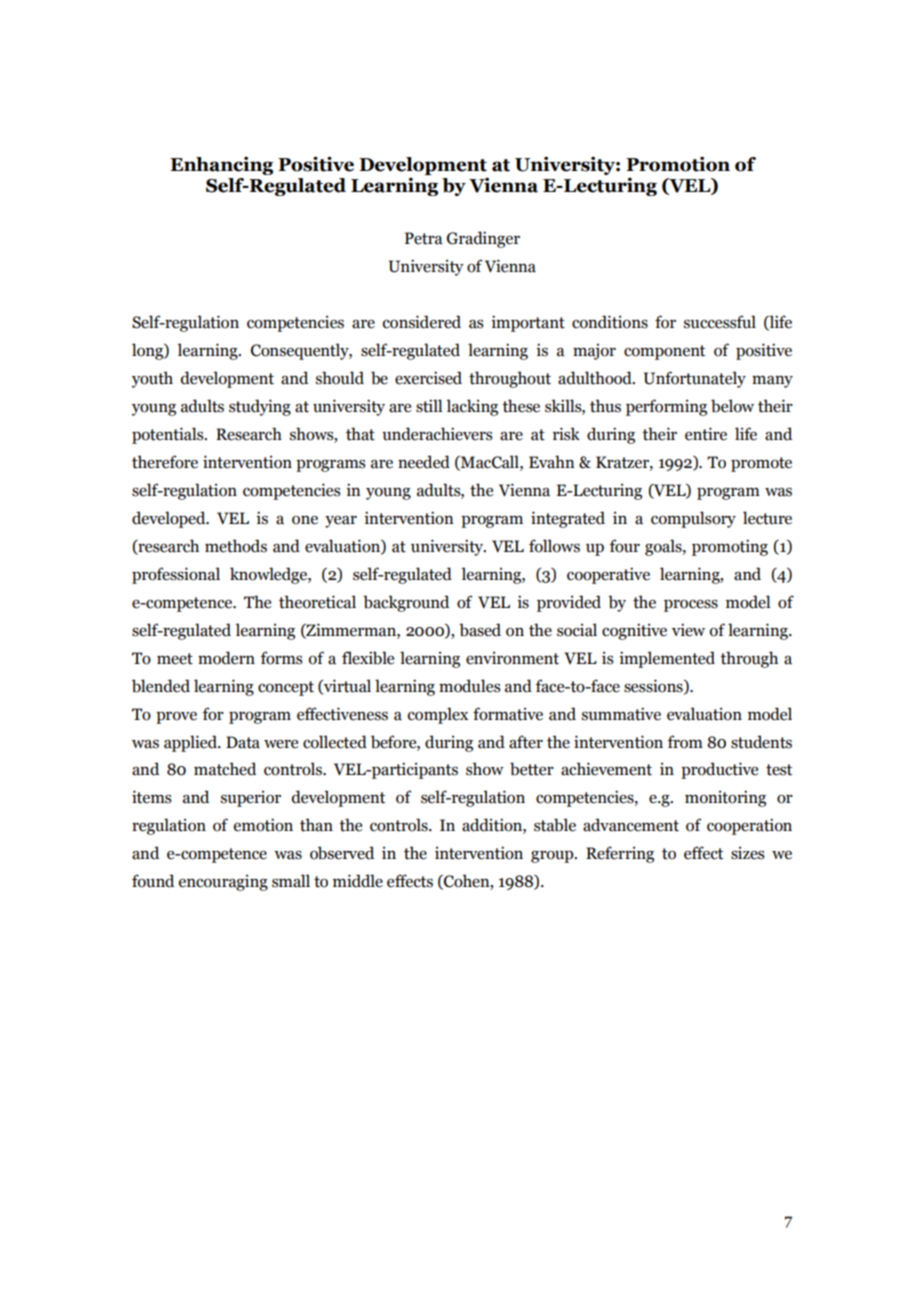 This document has width=924, height=1308. Describe the element at coordinates (424, 238) in the document. I see `Petra` at that location.
